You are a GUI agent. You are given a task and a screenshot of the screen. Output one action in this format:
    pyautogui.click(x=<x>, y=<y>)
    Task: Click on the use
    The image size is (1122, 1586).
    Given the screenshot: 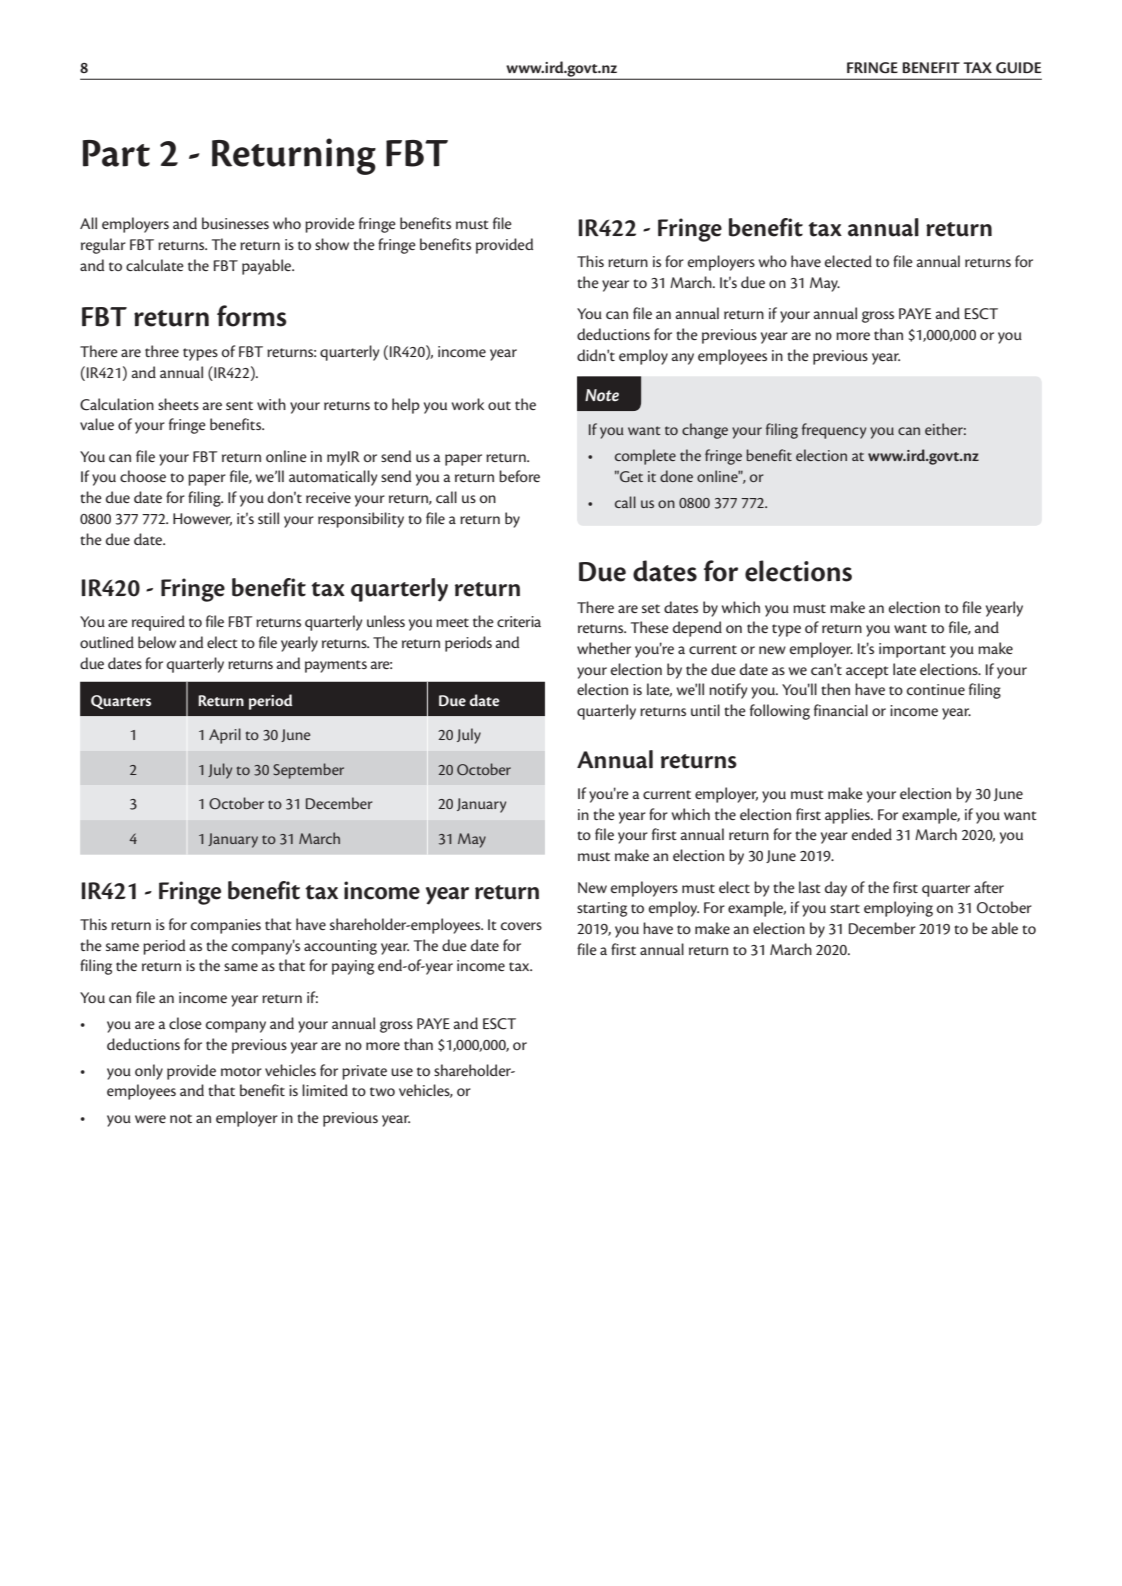 What is the action you would take?
    pyautogui.click(x=402, y=1072)
